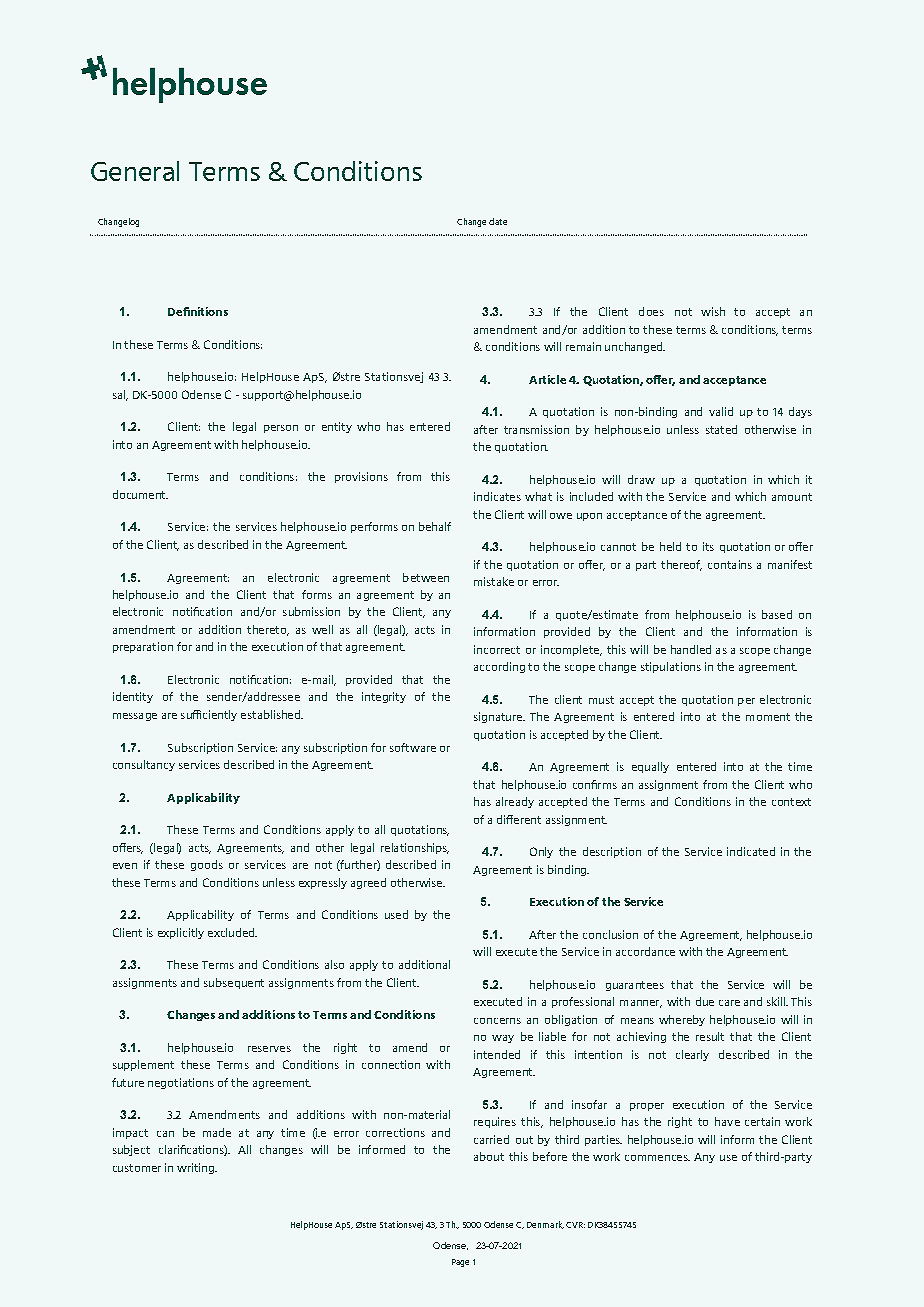  Describe the element at coordinates (207, 865) in the image. I see `goods` at that location.
